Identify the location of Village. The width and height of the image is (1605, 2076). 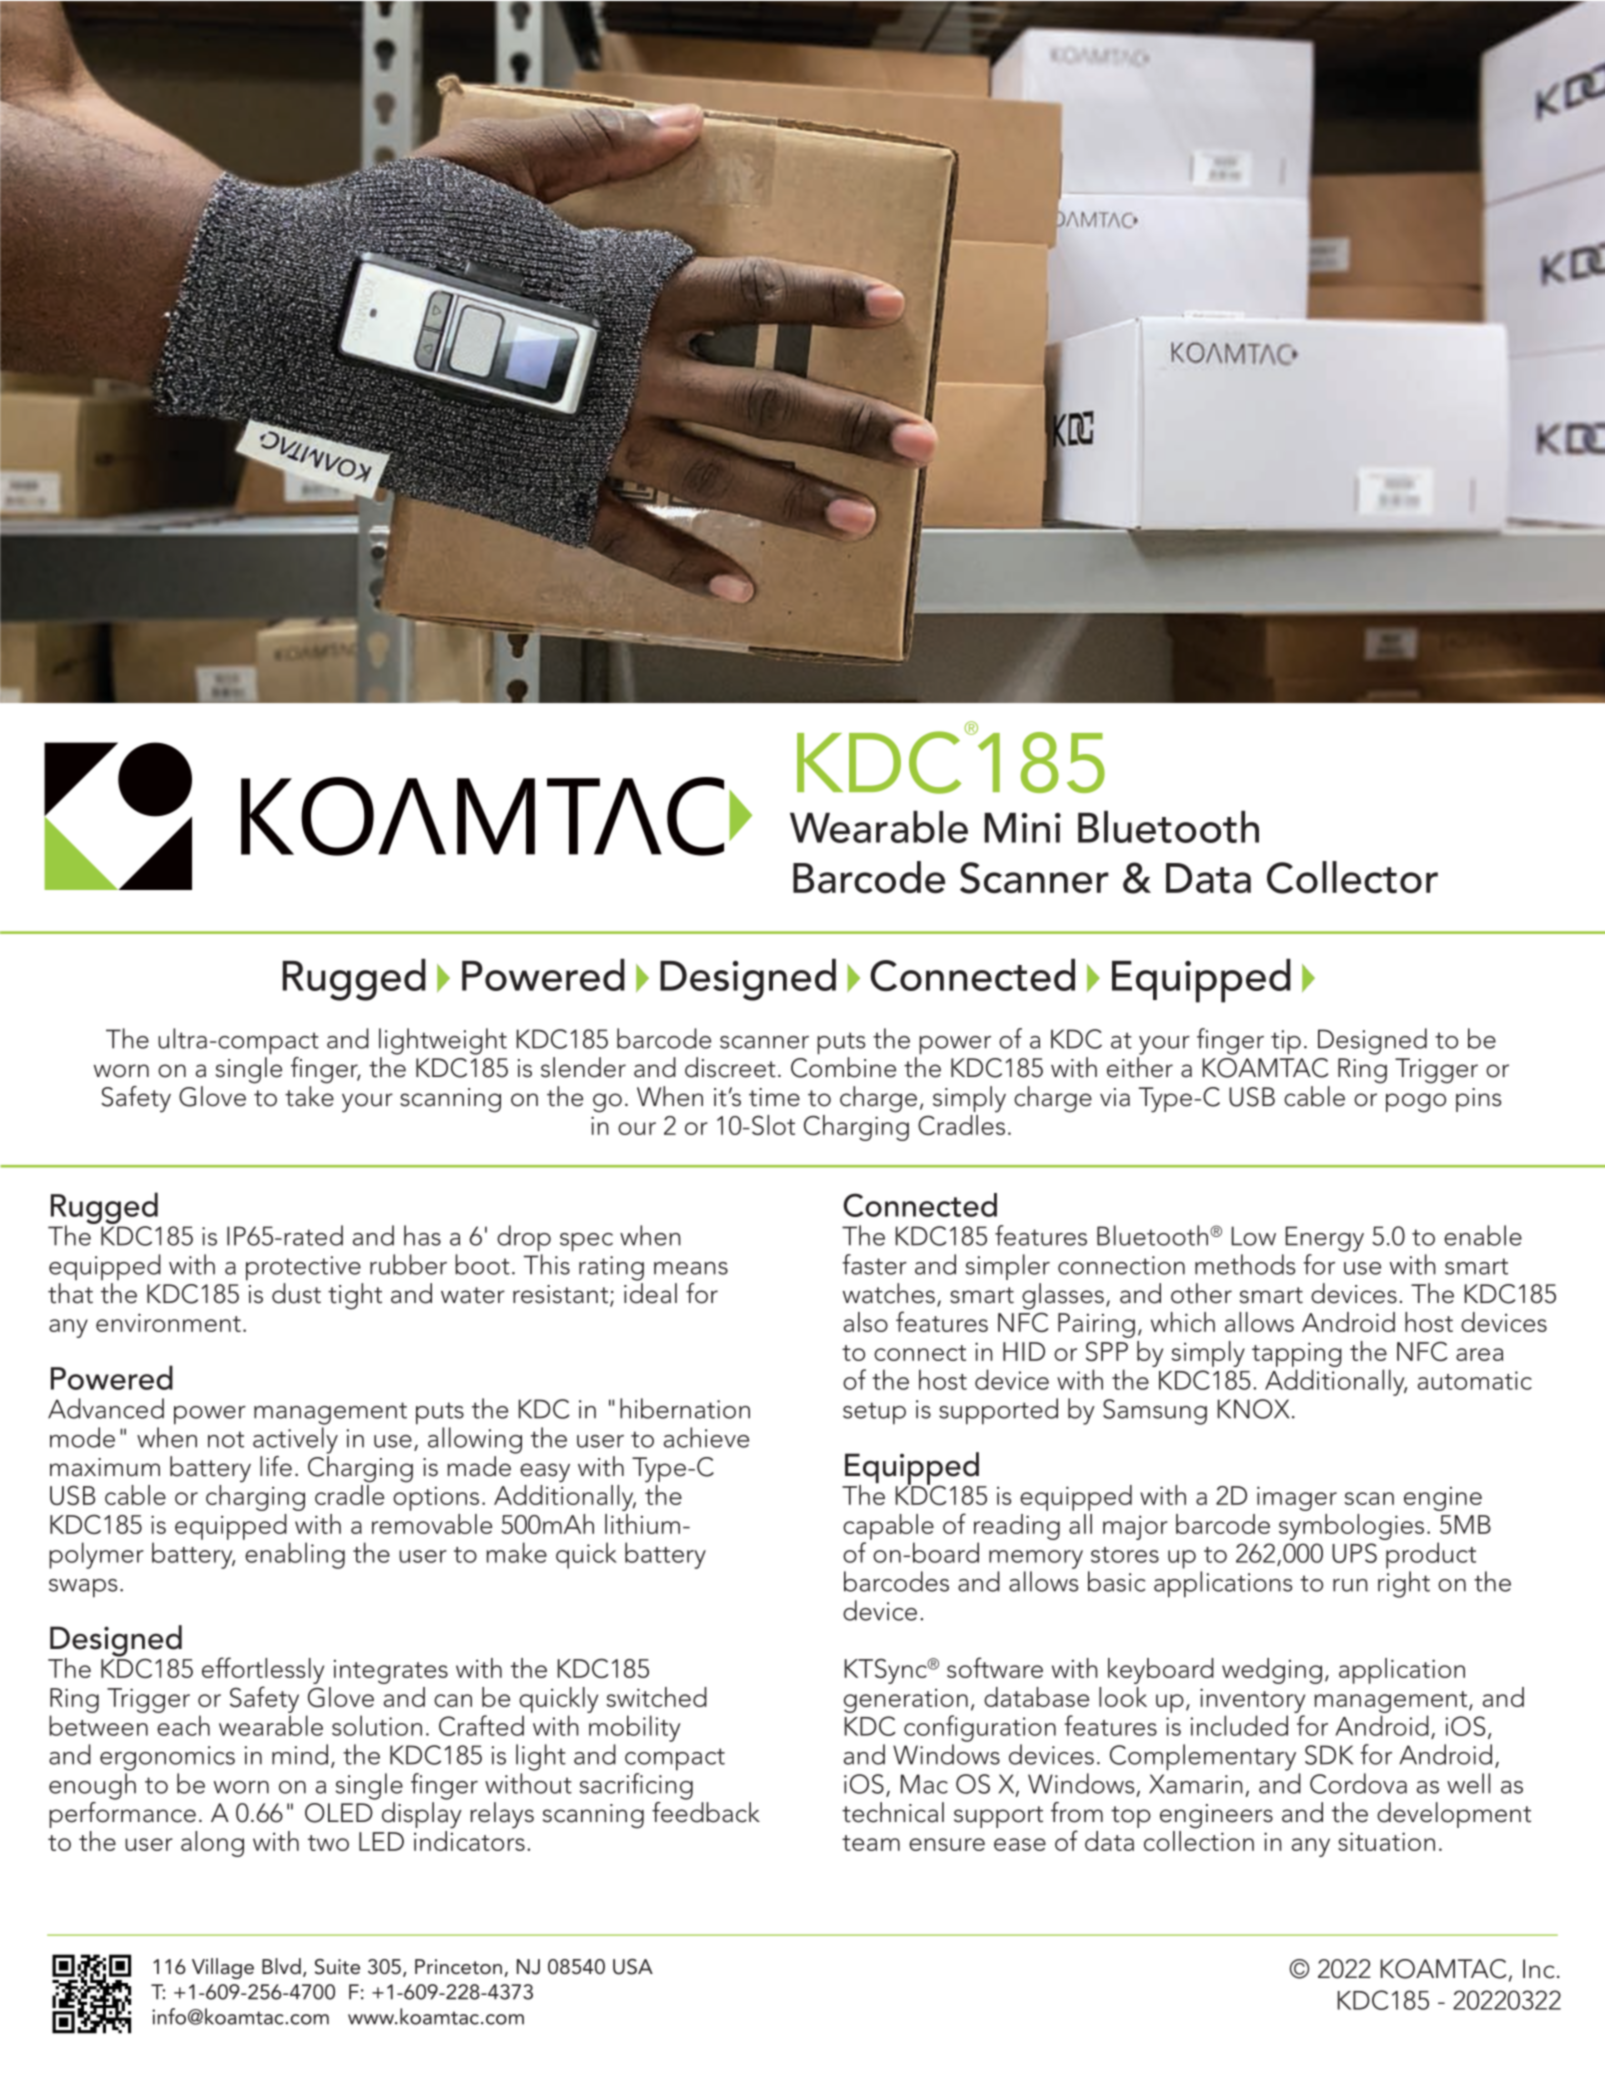
(223, 1968).
